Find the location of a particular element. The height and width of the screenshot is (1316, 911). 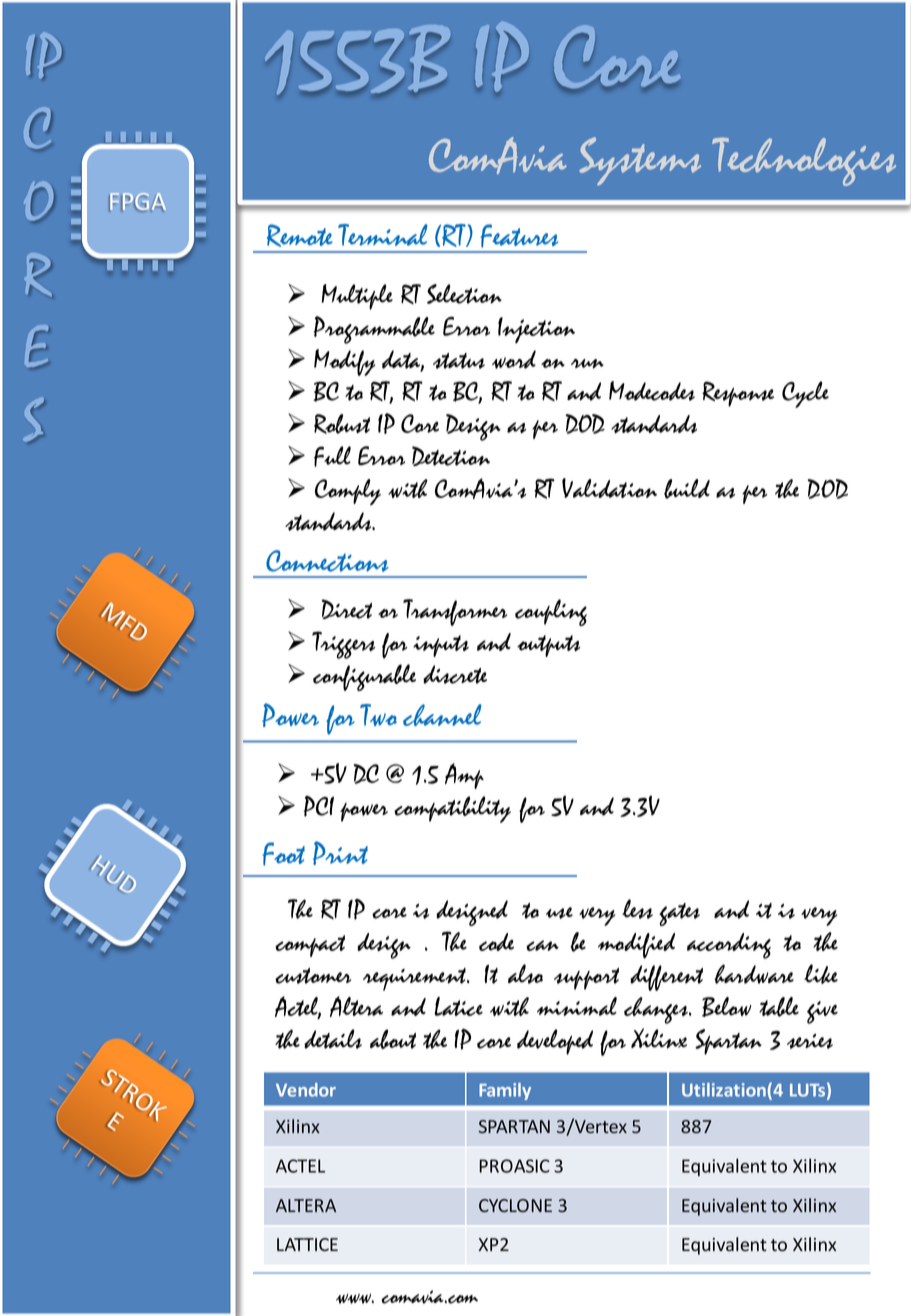

Transformer is located at coordinates (455, 612).
